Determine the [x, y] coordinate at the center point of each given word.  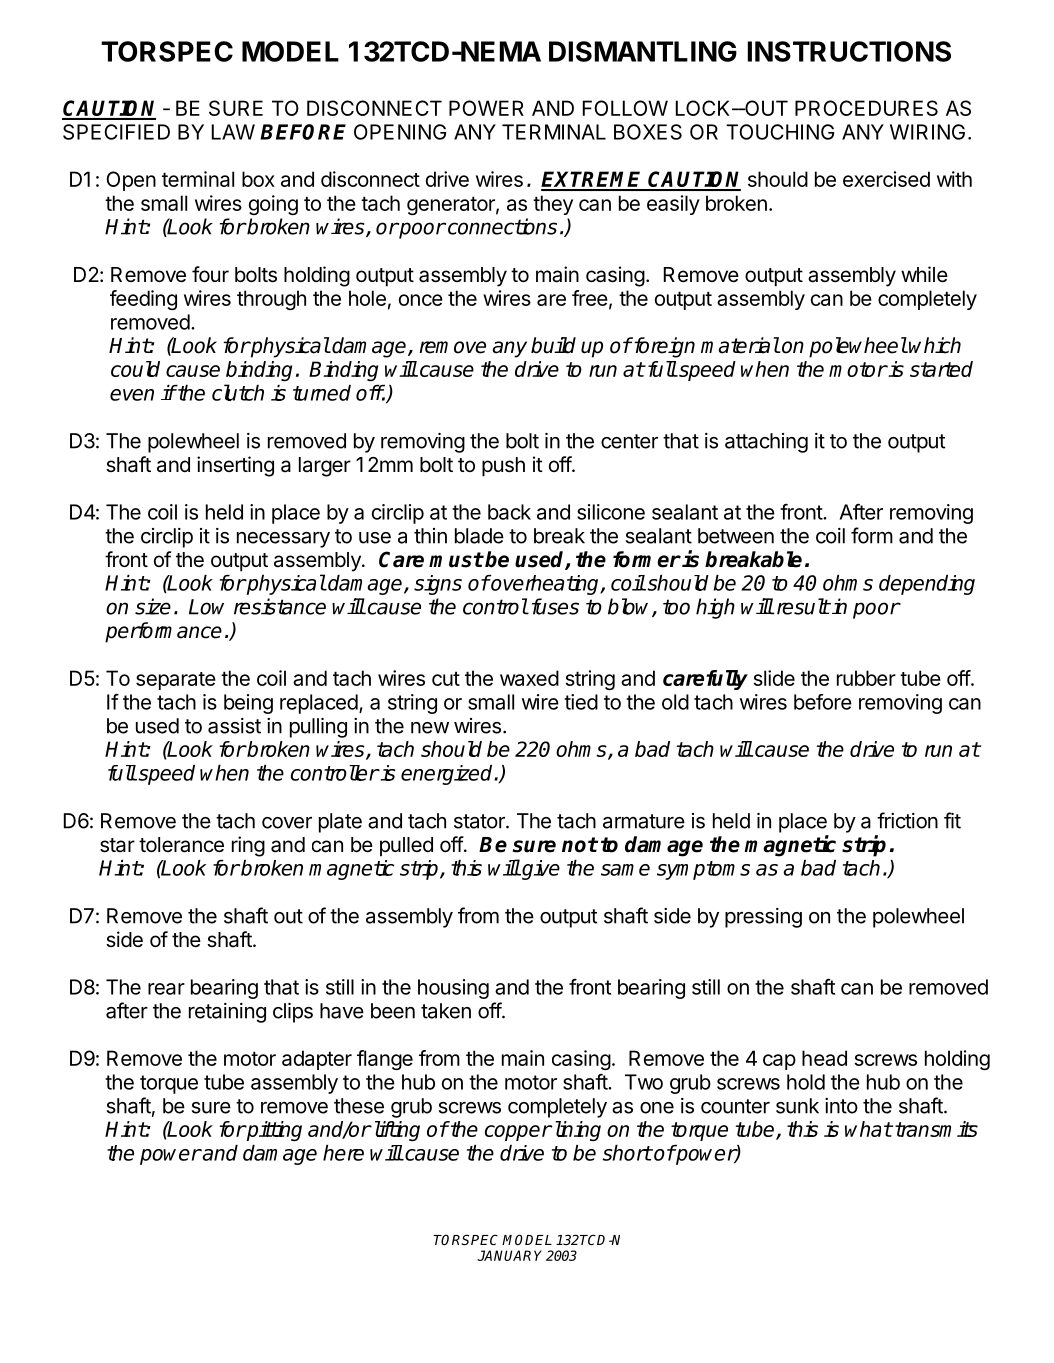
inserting [235, 466]
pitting [273, 1131]
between [736, 536]
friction [907, 820]
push [503, 467]
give [540, 870]
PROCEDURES [866, 108]
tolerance [181, 845]
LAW [233, 132]
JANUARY [509, 1255]
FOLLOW [625, 108]
